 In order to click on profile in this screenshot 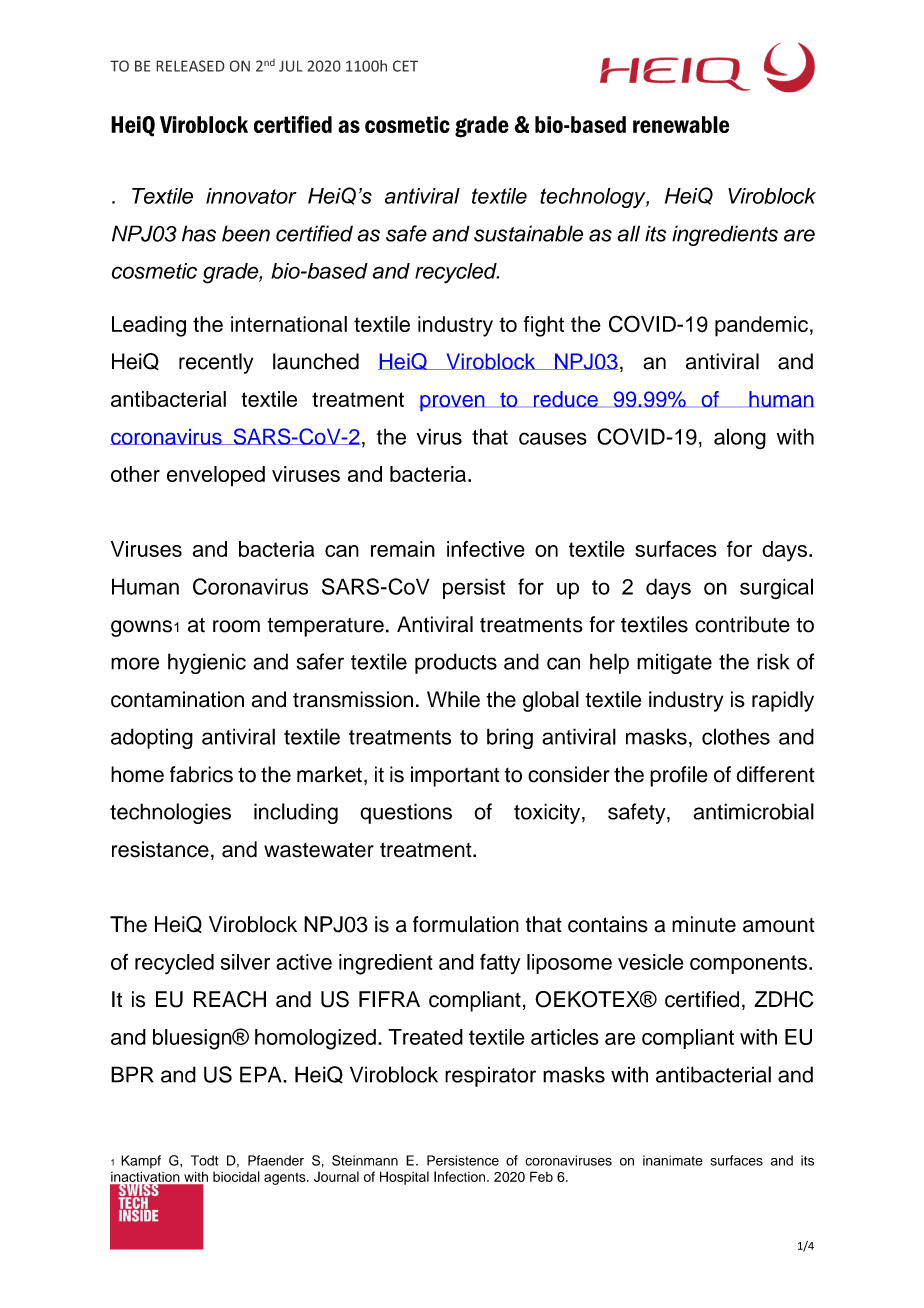, I will do `click(679, 776)`.
